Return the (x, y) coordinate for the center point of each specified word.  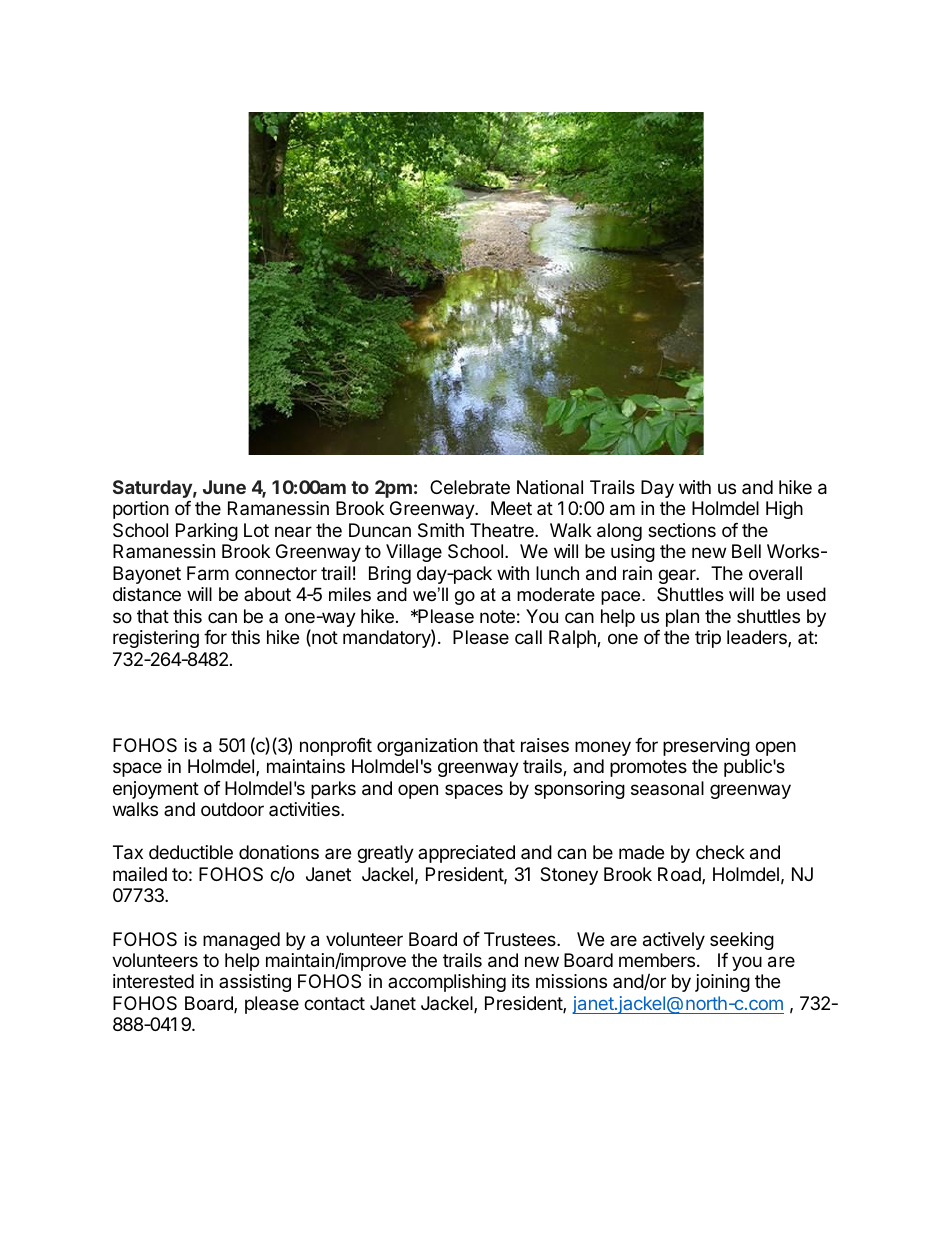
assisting (255, 983)
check (720, 852)
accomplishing (447, 983)
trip (708, 639)
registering (156, 639)
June (224, 487)
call (528, 637)
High (784, 510)
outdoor (232, 809)
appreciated (466, 854)
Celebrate (470, 487)
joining (722, 983)
